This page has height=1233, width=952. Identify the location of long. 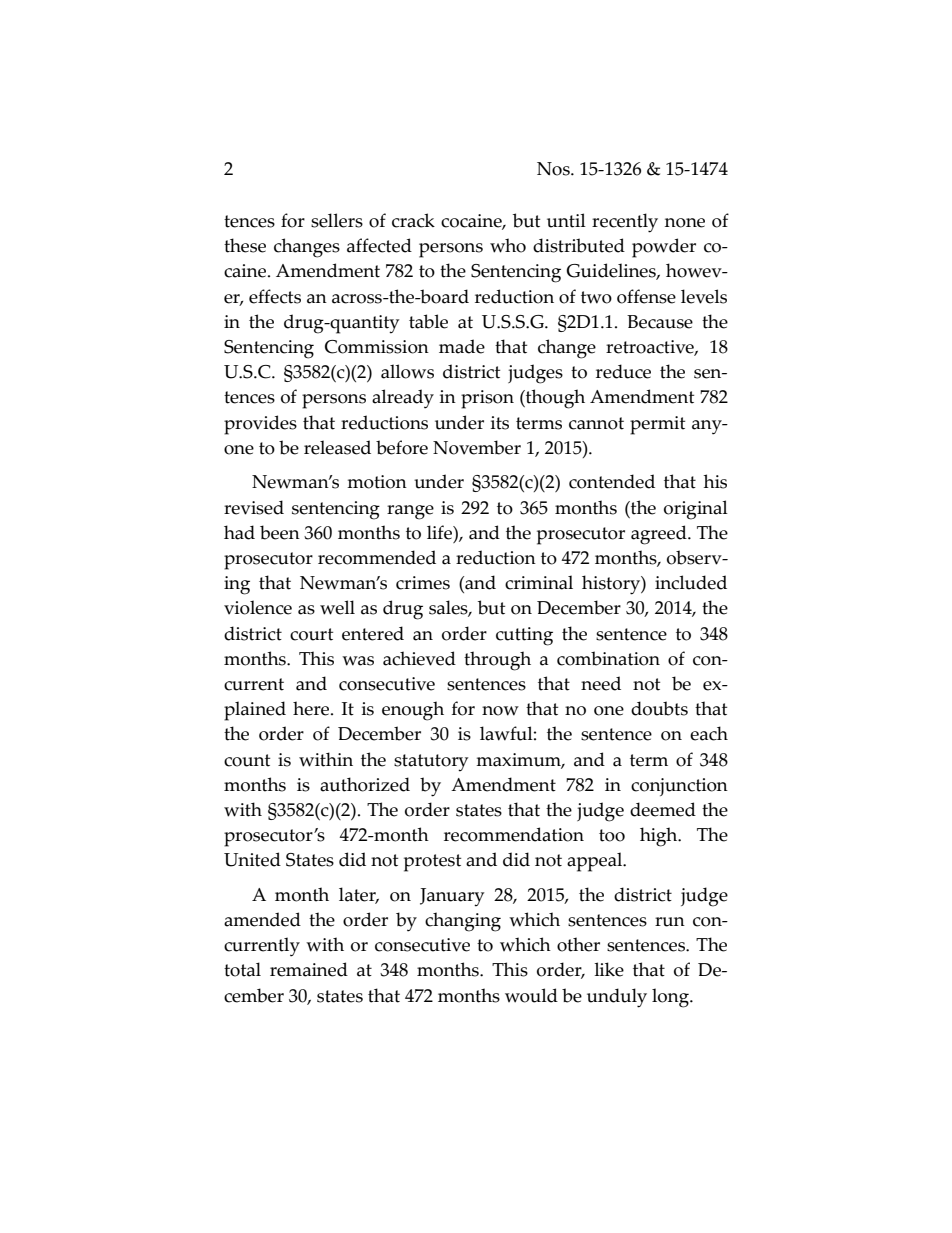
(671, 998).
